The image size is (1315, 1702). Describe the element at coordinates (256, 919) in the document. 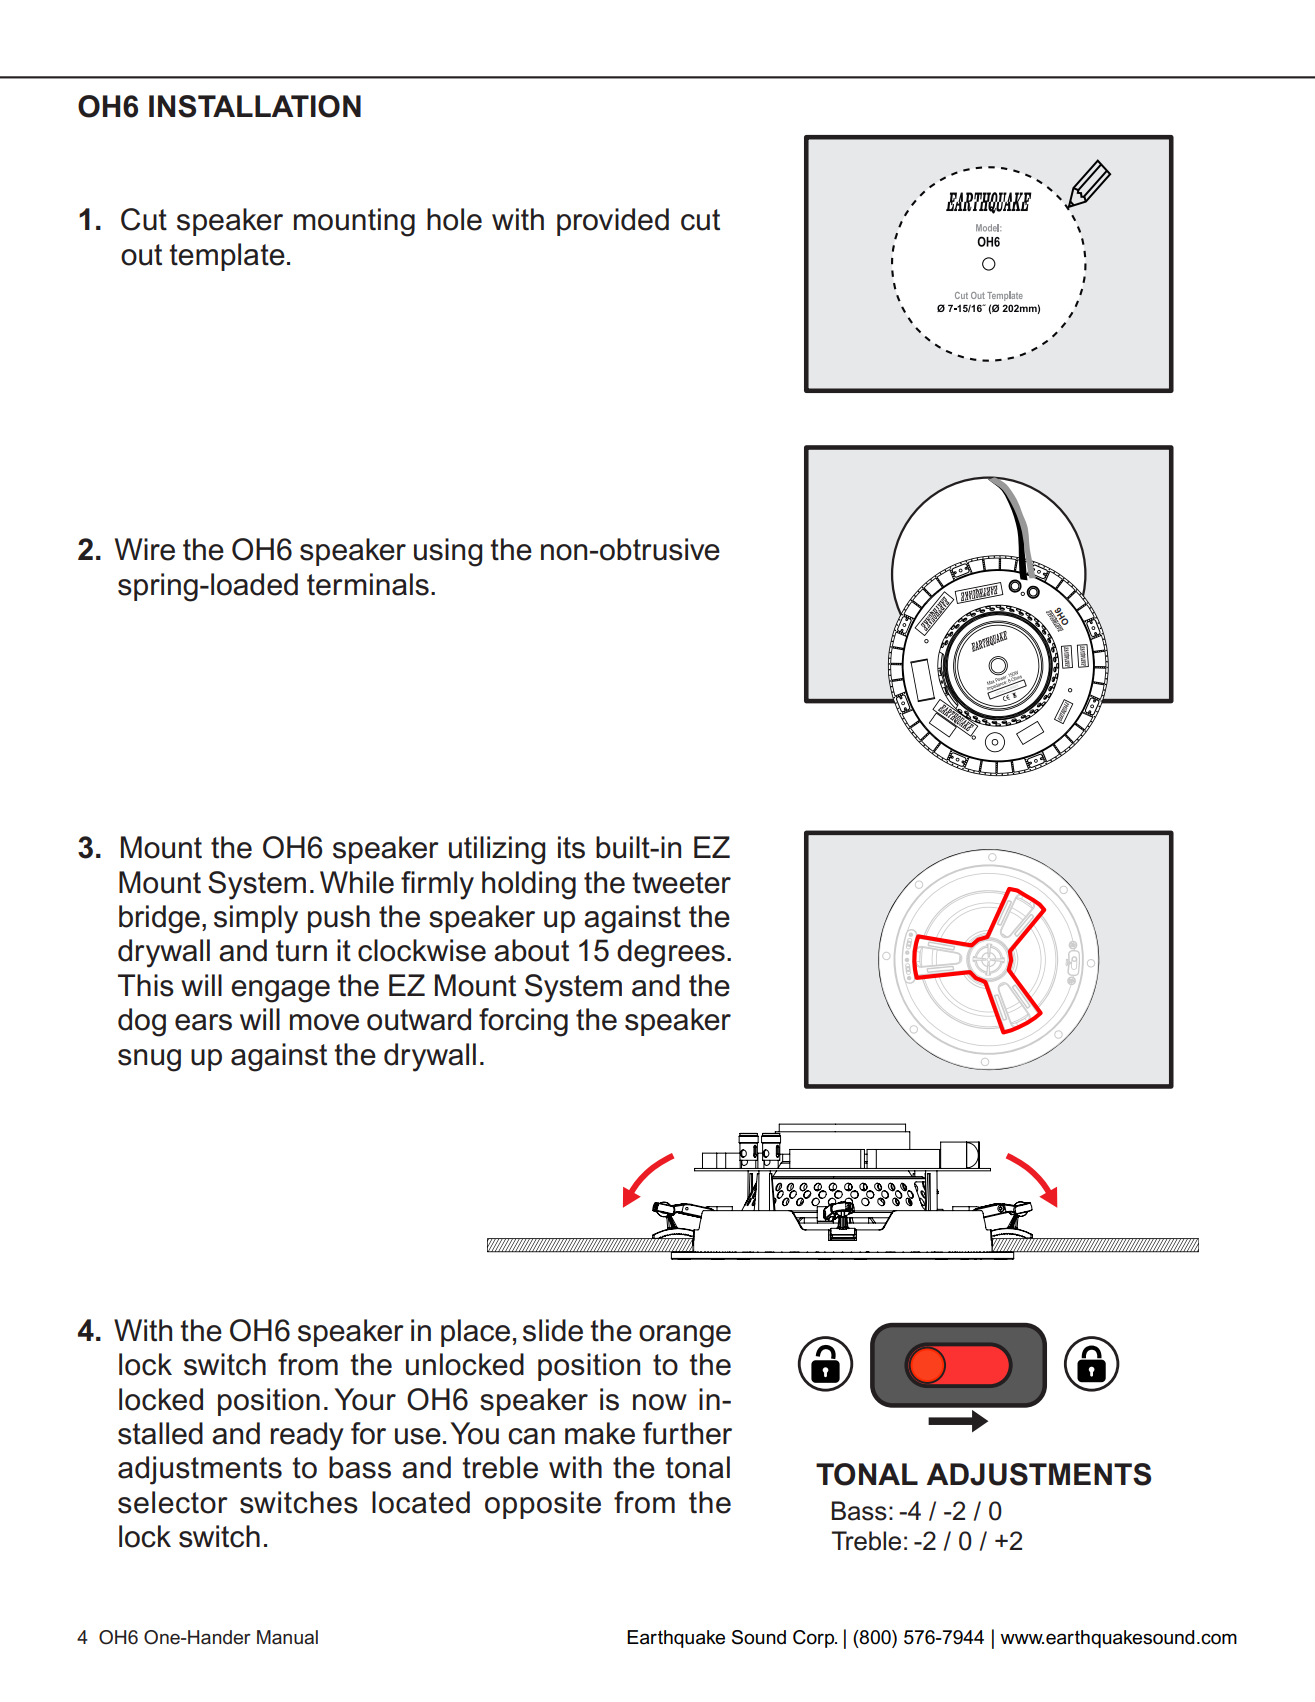

I see `simply` at that location.
